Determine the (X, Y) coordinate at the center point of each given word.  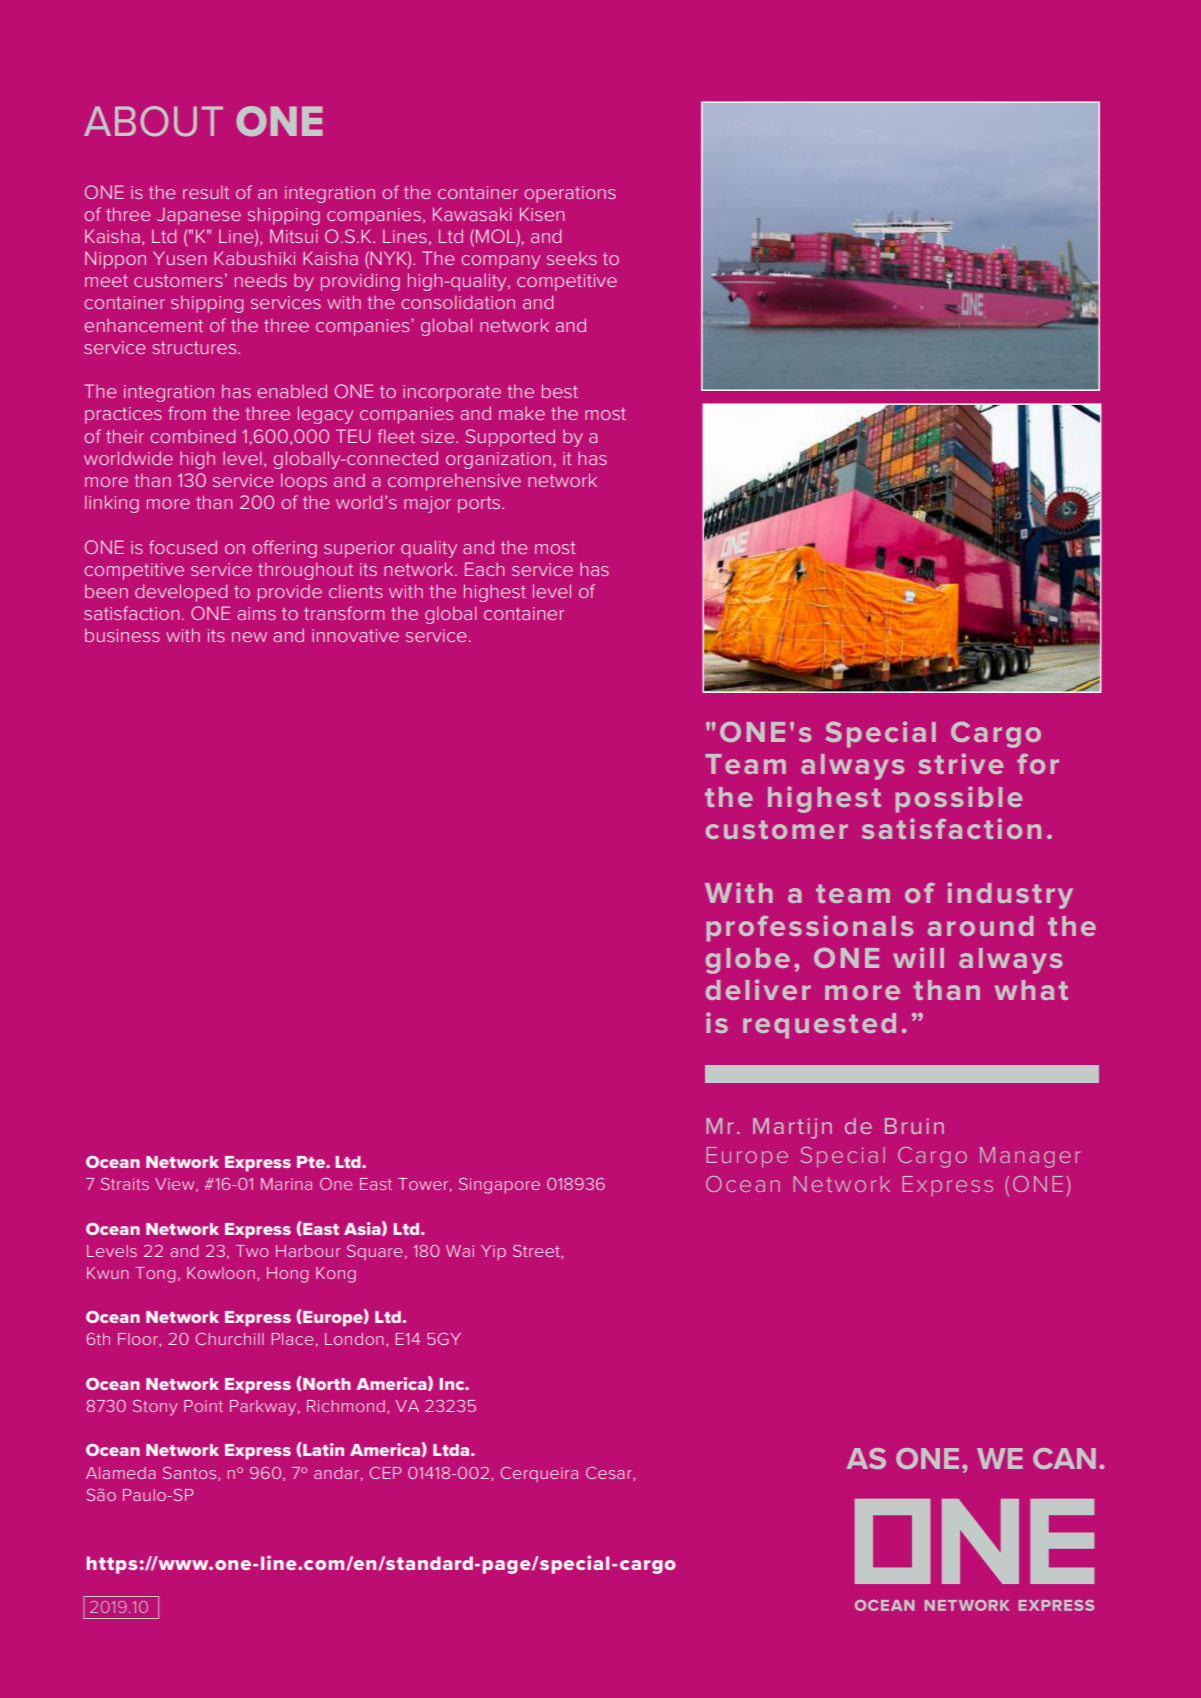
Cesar (610, 1474)
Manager (1030, 1157)
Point (203, 1406)
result (206, 192)
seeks (572, 258)
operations (570, 194)
